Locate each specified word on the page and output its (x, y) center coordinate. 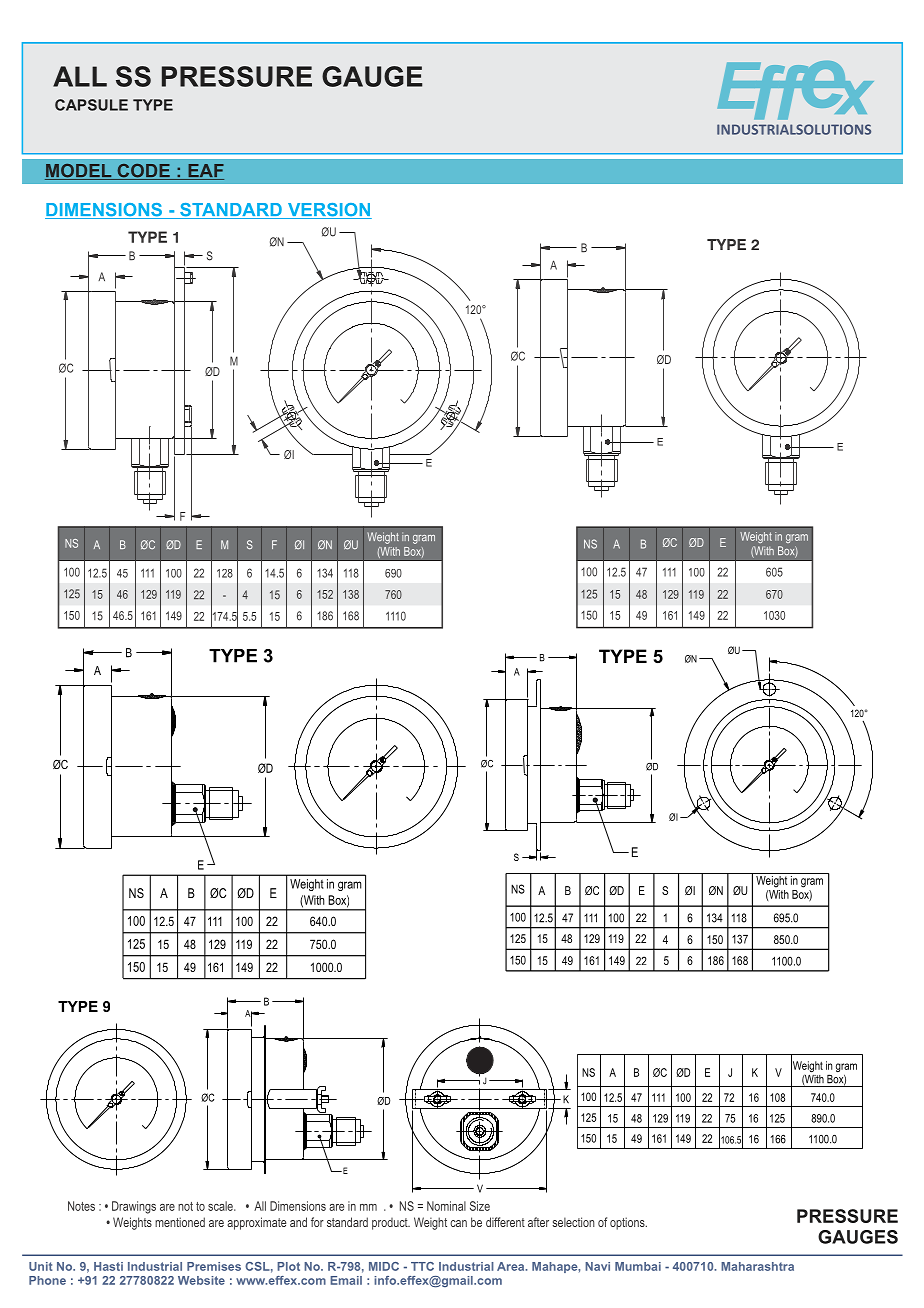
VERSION (328, 211)
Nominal (446, 1206)
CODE (143, 172)
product (391, 1224)
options (628, 1223)
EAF (205, 172)
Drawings (134, 1207)
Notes (81, 1206)
